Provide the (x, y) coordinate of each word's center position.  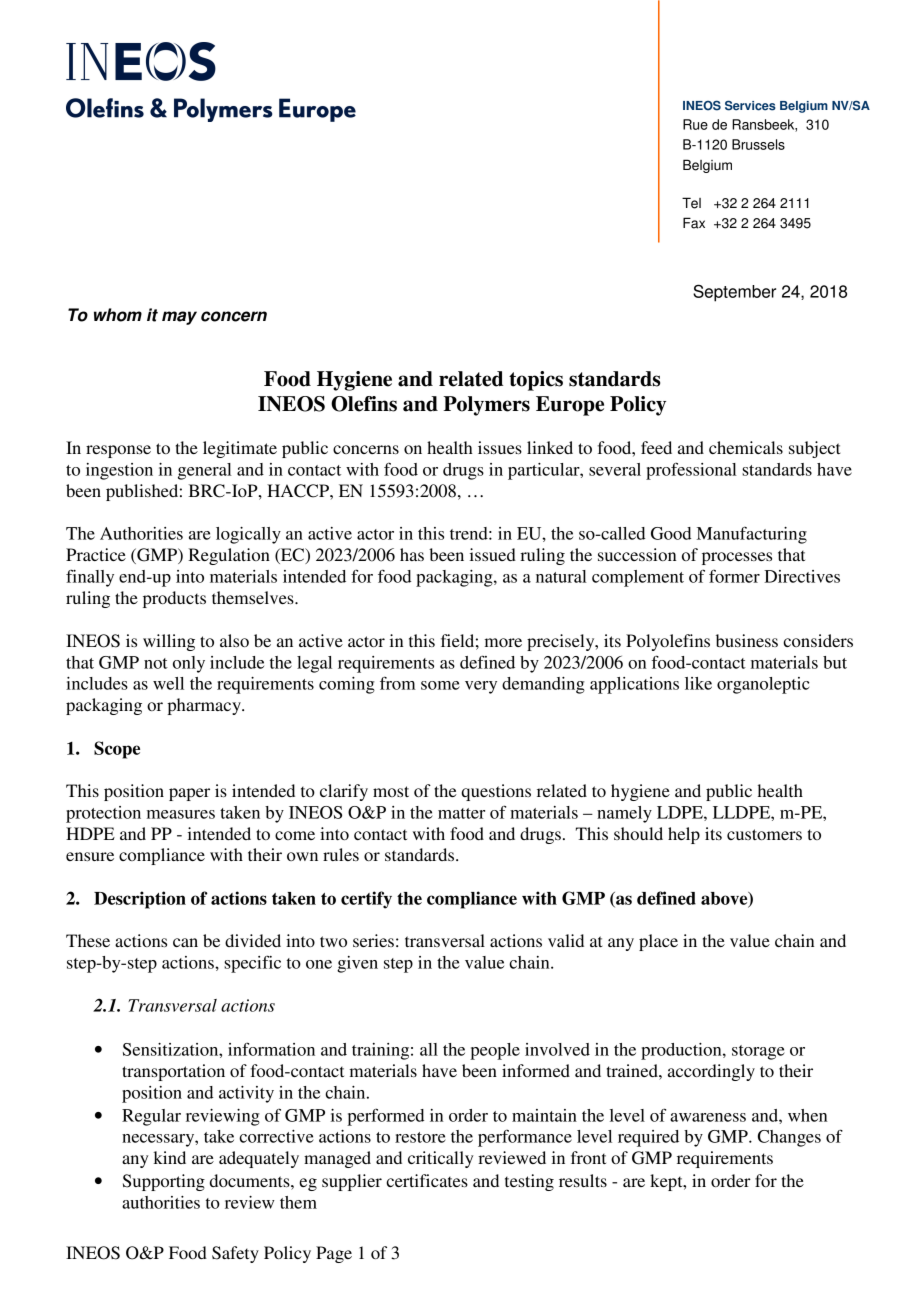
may (179, 318)
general (205, 471)
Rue (695, 124)
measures (181, 814)
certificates (427, 1180)
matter (461, 813)
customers (764, 834)
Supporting (164, 1182)
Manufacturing (752, 535)
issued (493, 554)
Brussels (758, 144)
